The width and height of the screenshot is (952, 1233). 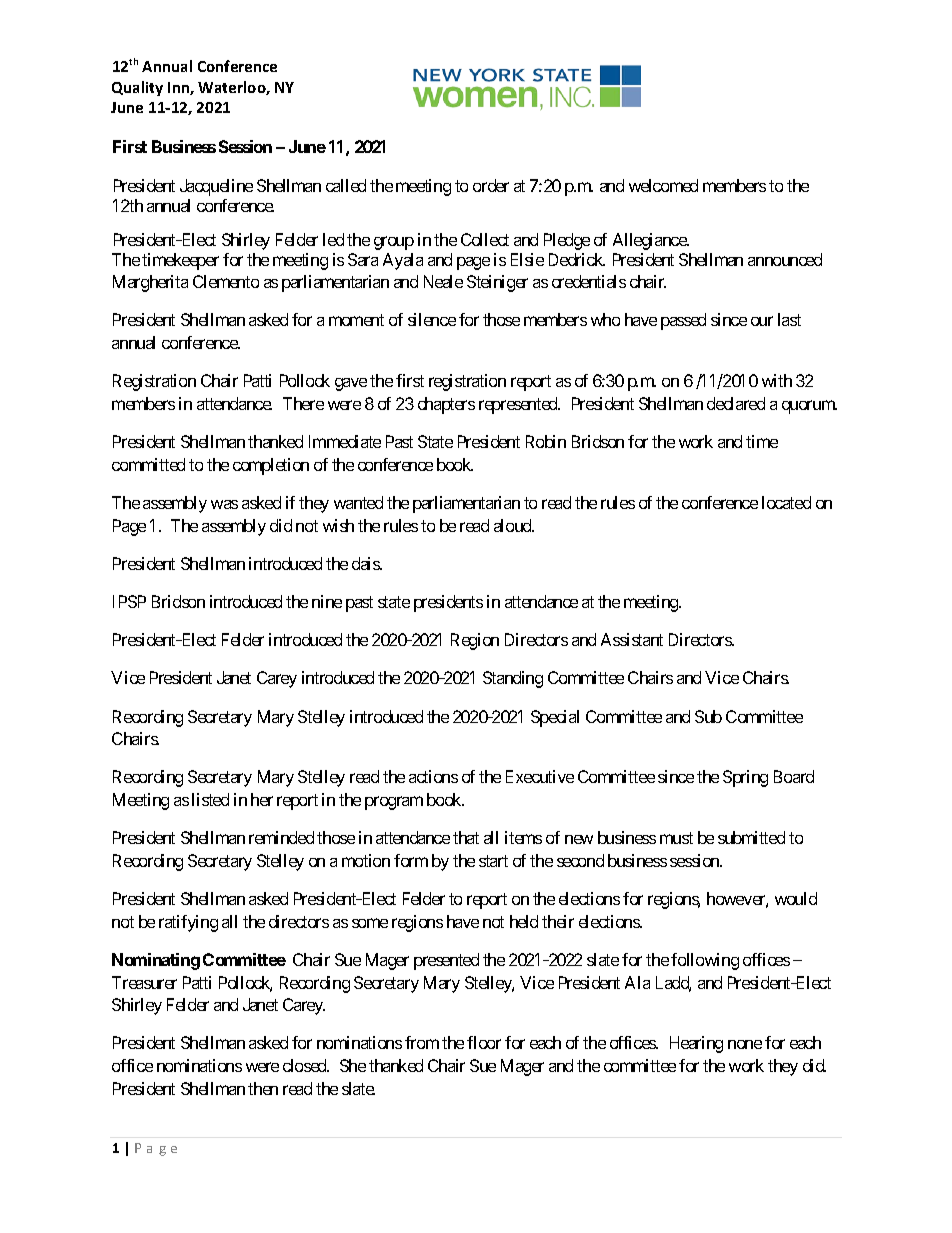 What do you see at coordinates (137, 88) in the screenshot?
I see `Quality` at bounding box center [137, 88].
